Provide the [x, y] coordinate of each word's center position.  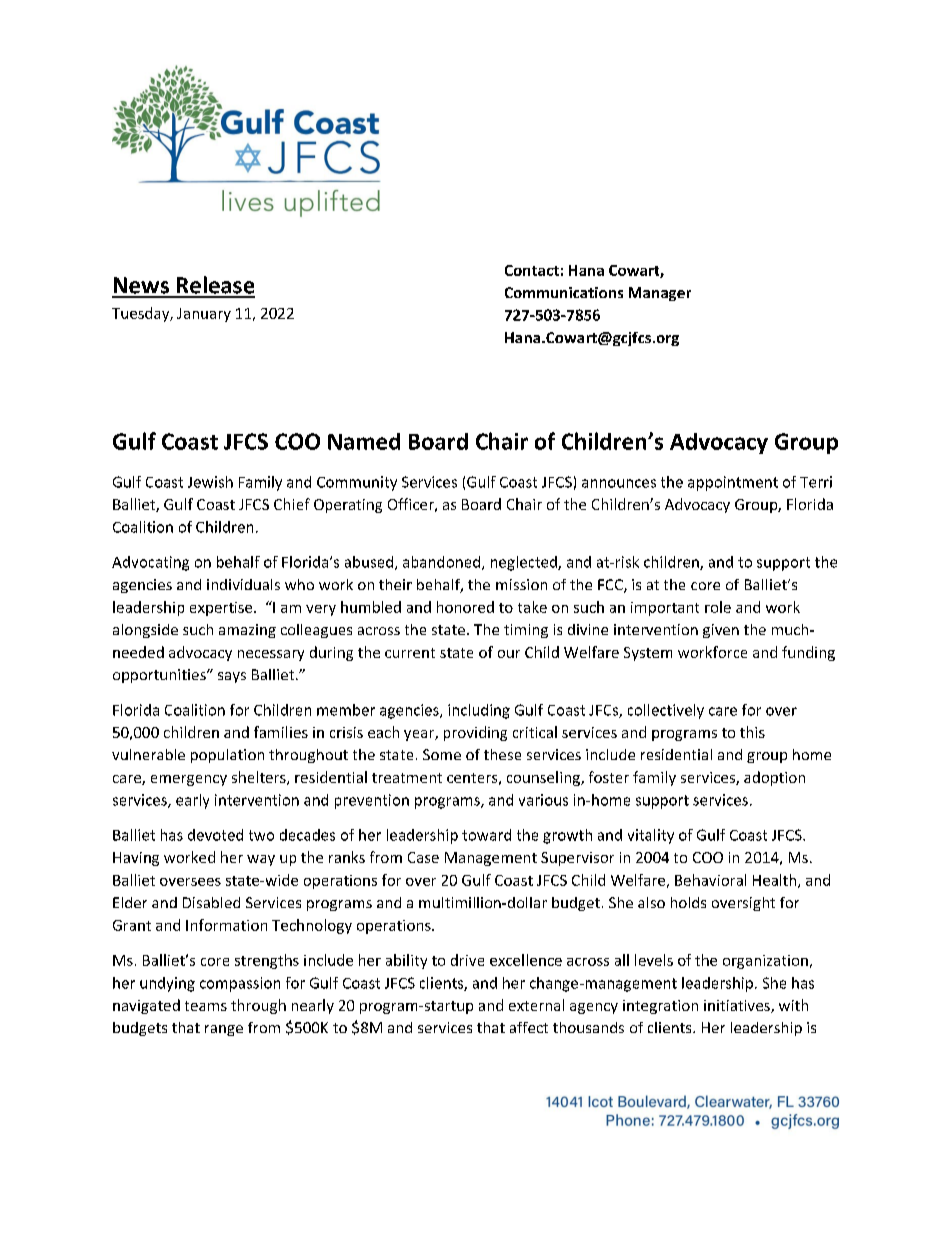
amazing [247, 631]
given [721, 631]
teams [206, 1006]
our [509, 654]
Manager [660, 294]
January [204, 315]
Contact [532, 270]
